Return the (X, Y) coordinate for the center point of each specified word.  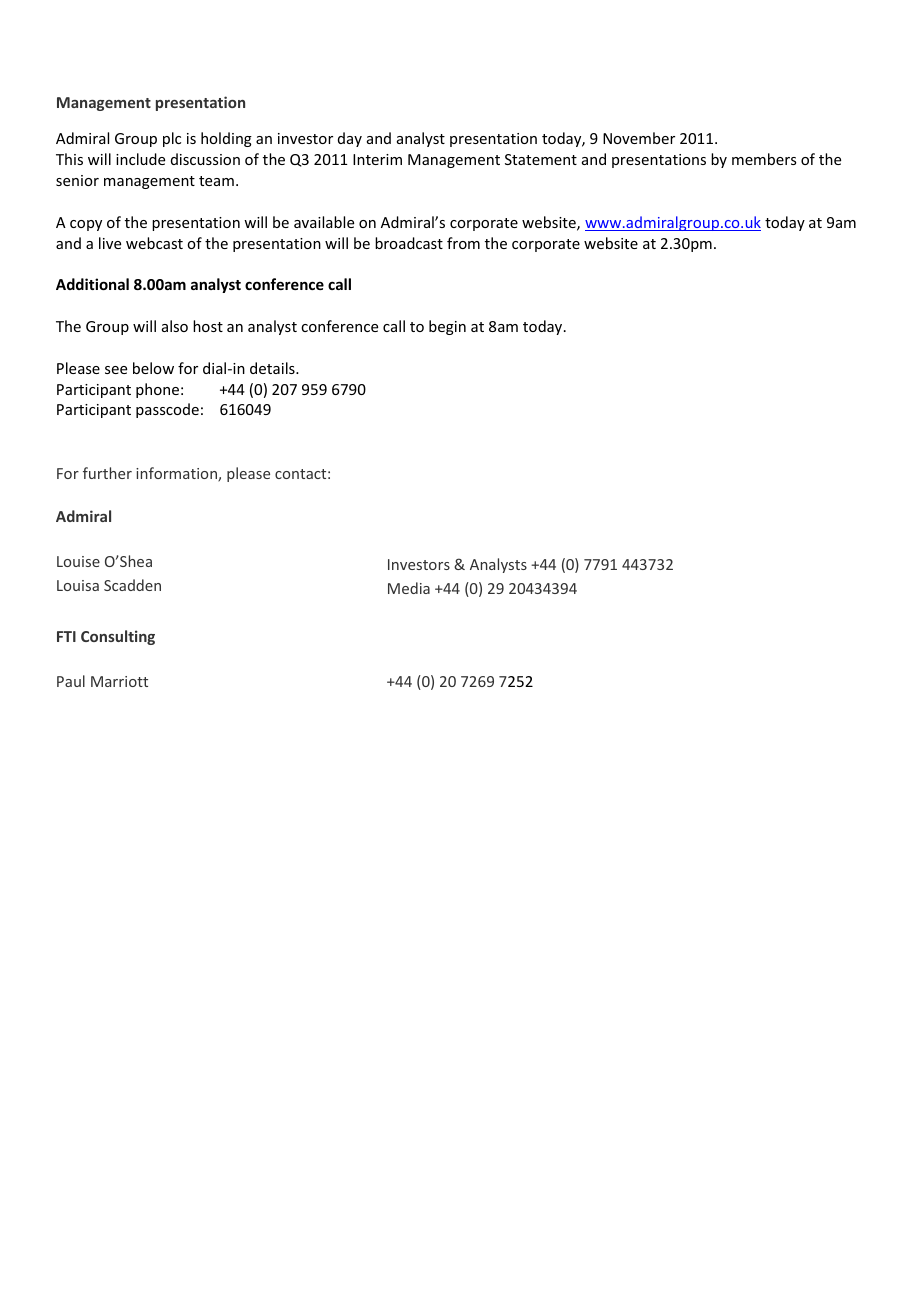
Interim (377, 159)
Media (409, 588)
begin (447, 327)
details (273, 368)
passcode (167, 410)
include (140, 159)
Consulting (118, 637)
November (639, 138)
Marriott (119, 681)
